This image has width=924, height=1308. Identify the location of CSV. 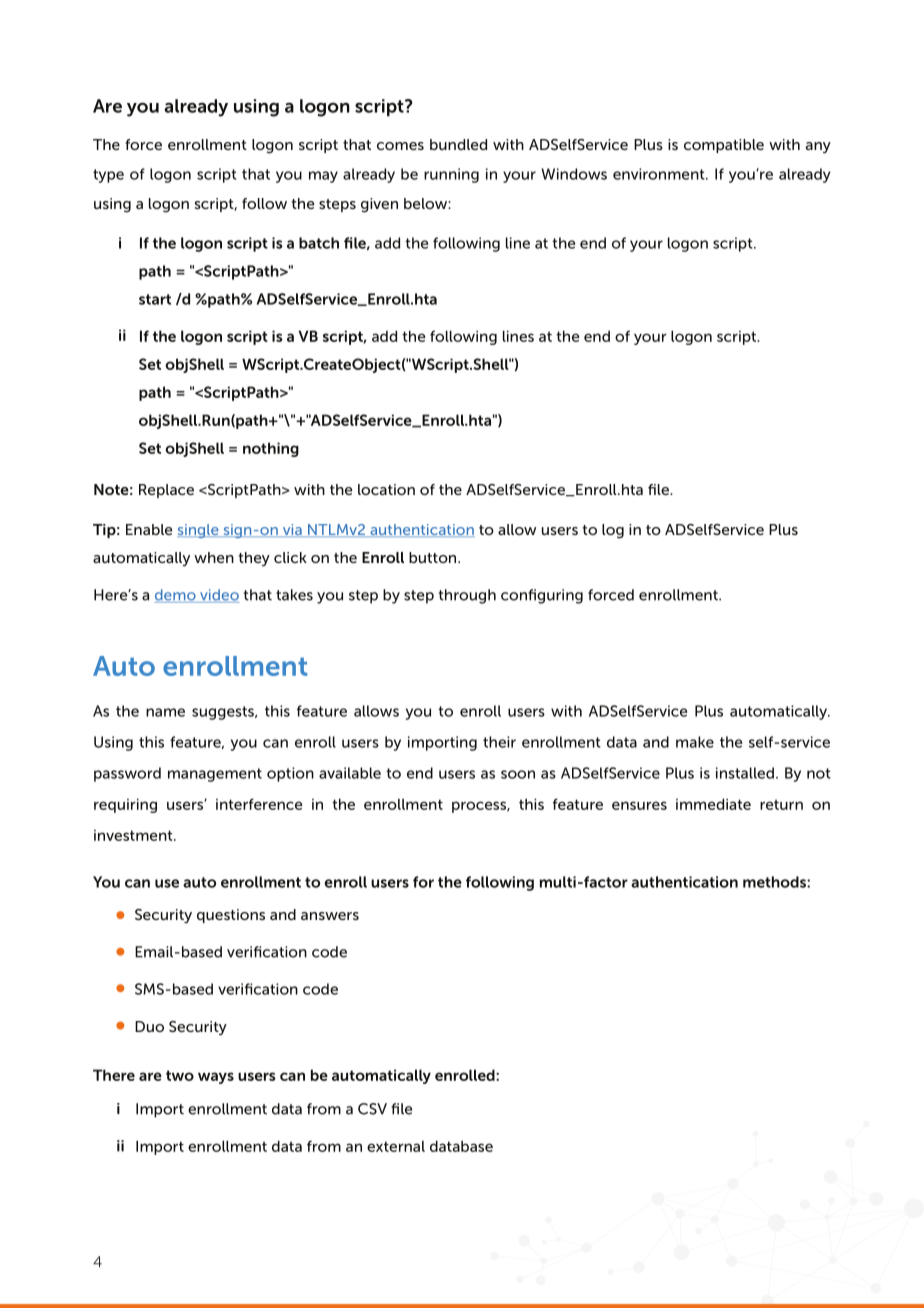
(372, 1109).
